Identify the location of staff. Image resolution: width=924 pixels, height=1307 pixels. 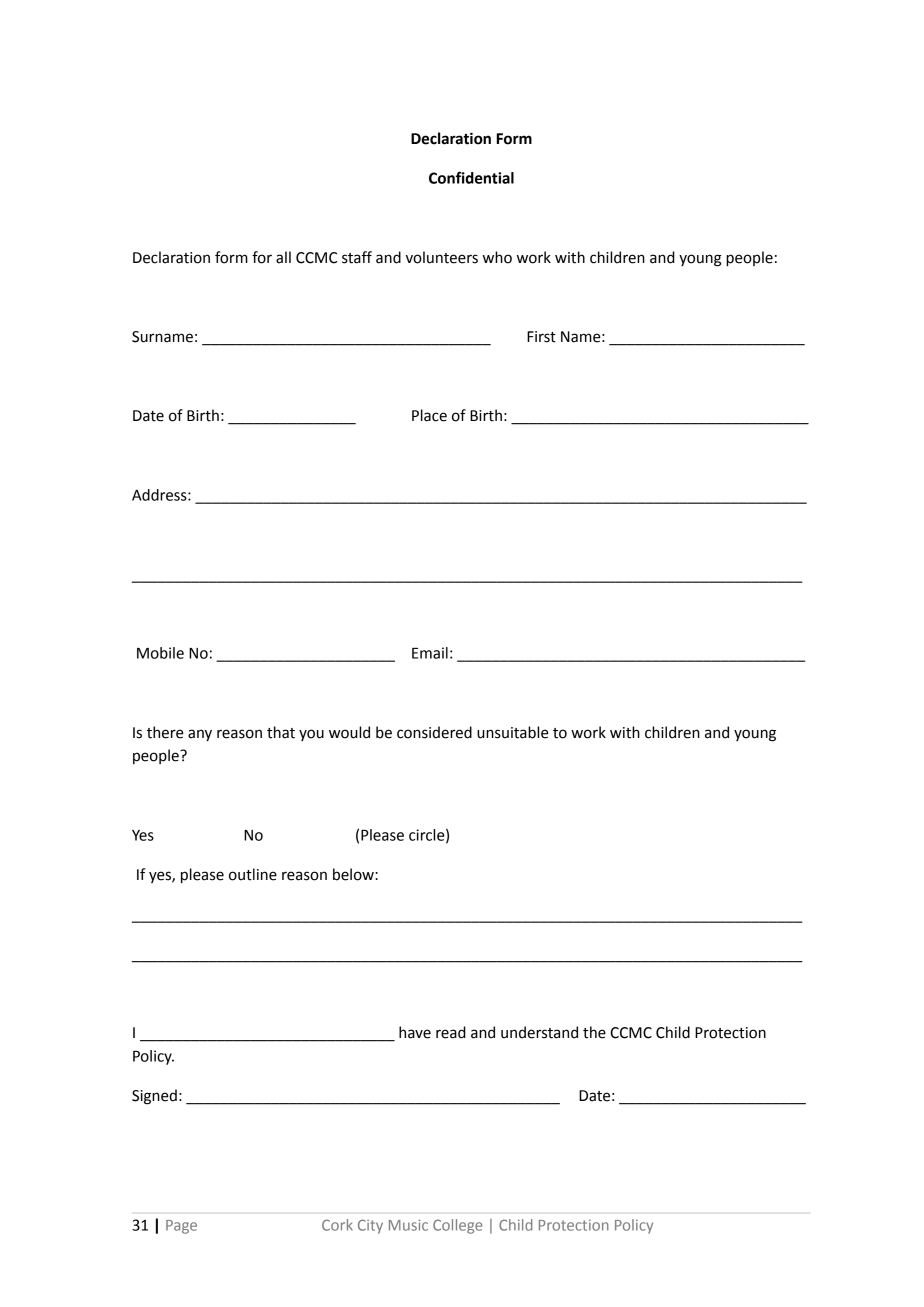
(357, 257).
